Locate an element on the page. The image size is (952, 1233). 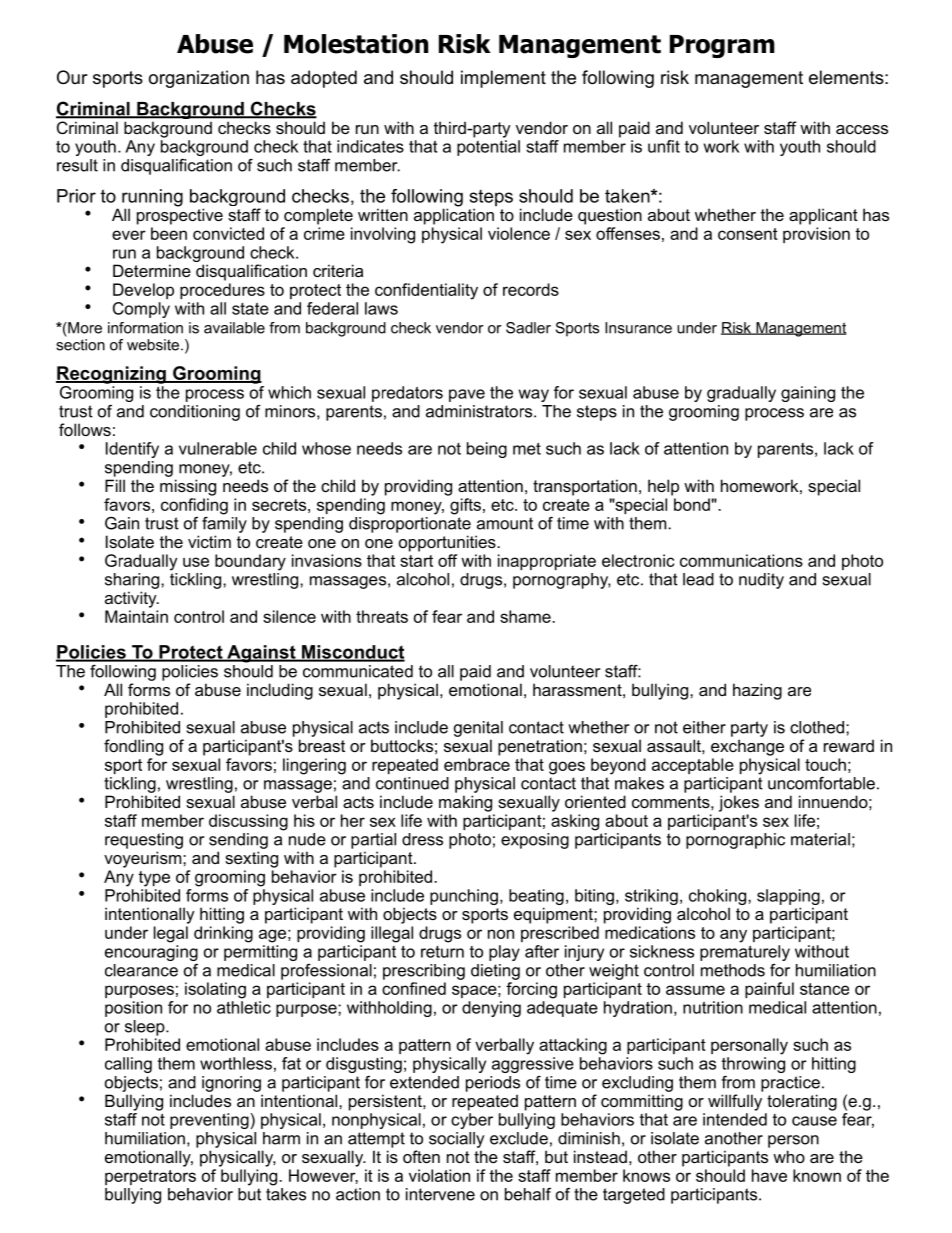
implement is located at coordinates (503, 79).
